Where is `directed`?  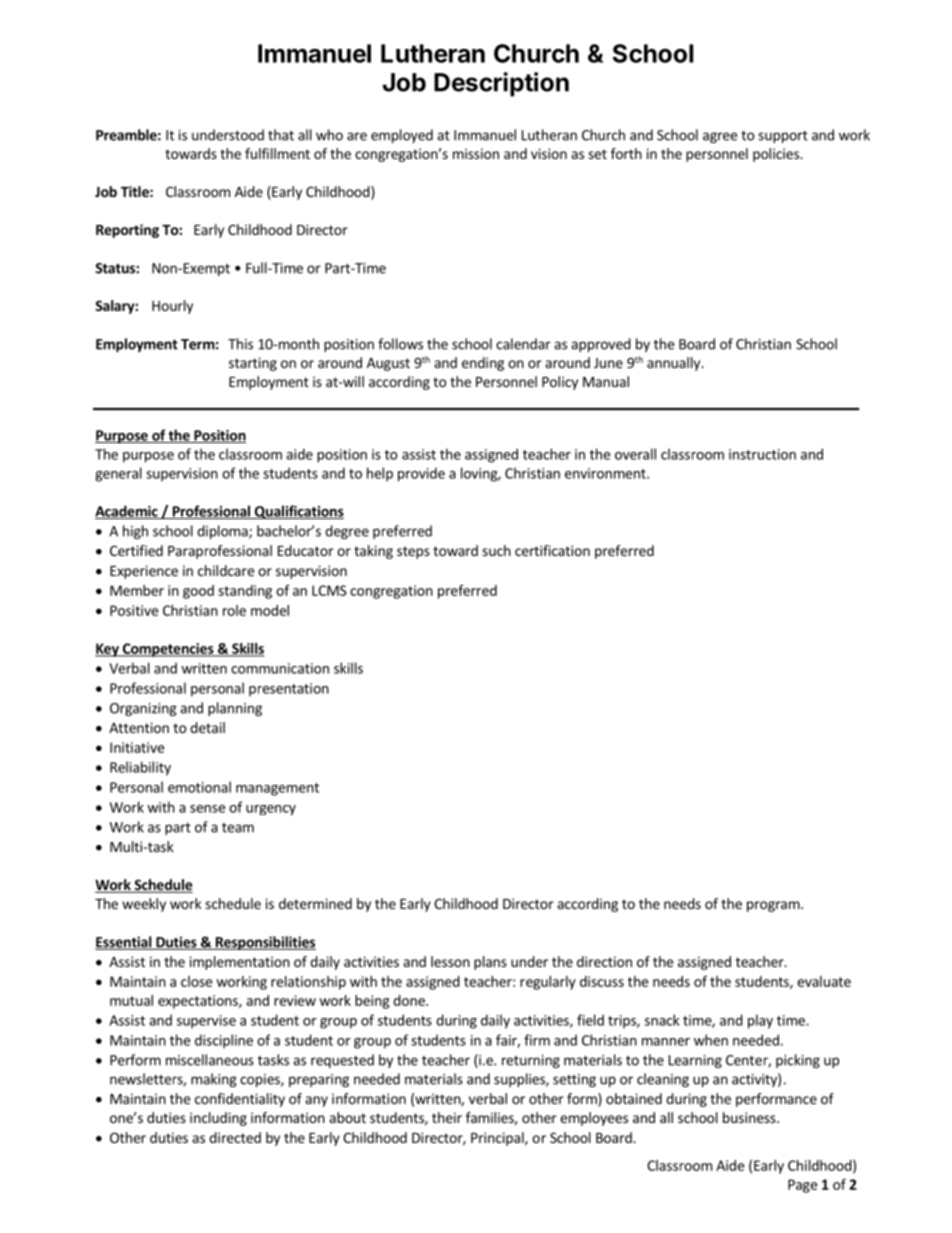 directed is located at coordinates (235, 1137).
